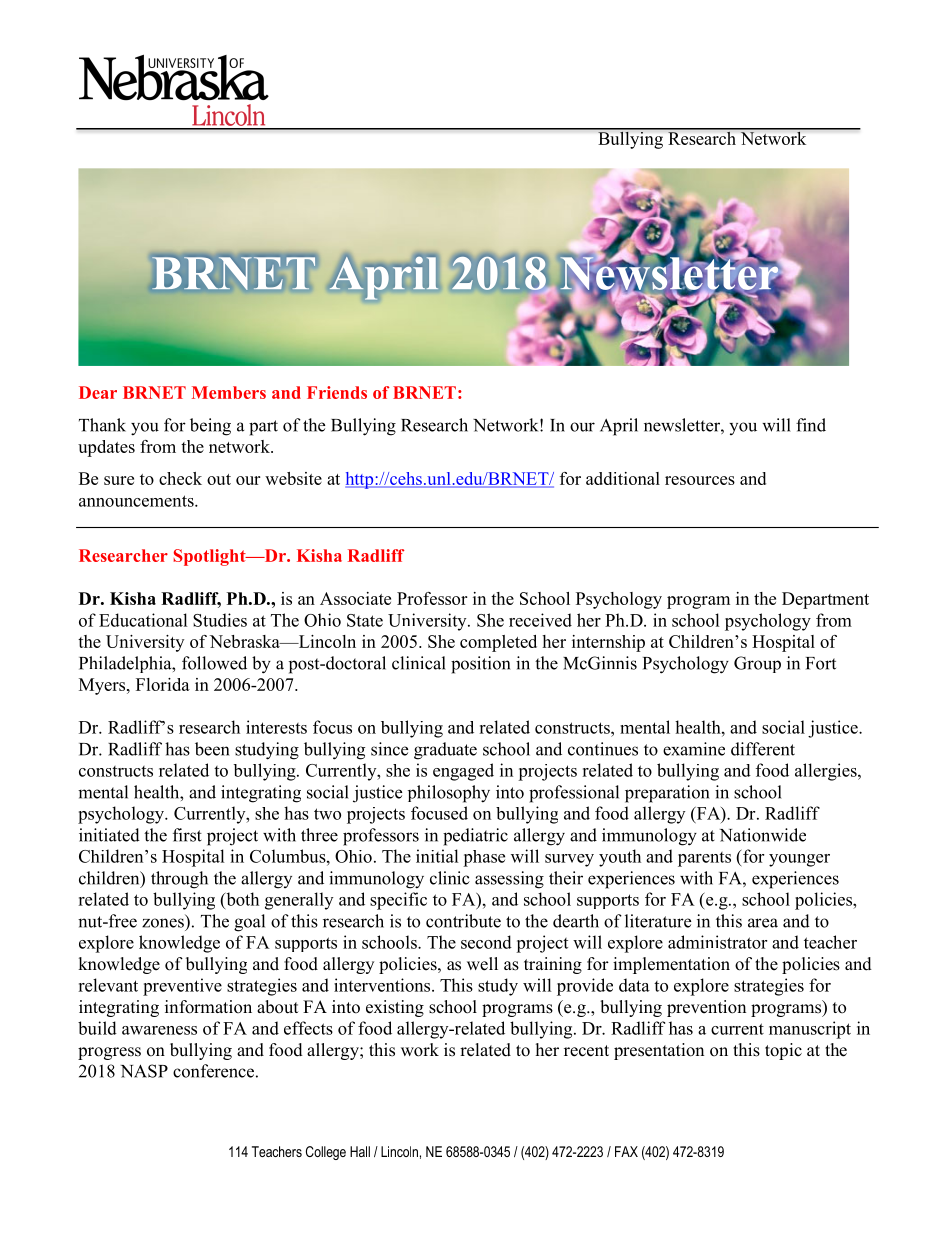 The height and width of the page is (1233, 952). Describe the element at coordinates (626, 1151) in the page. I see `FAX` at that location.
